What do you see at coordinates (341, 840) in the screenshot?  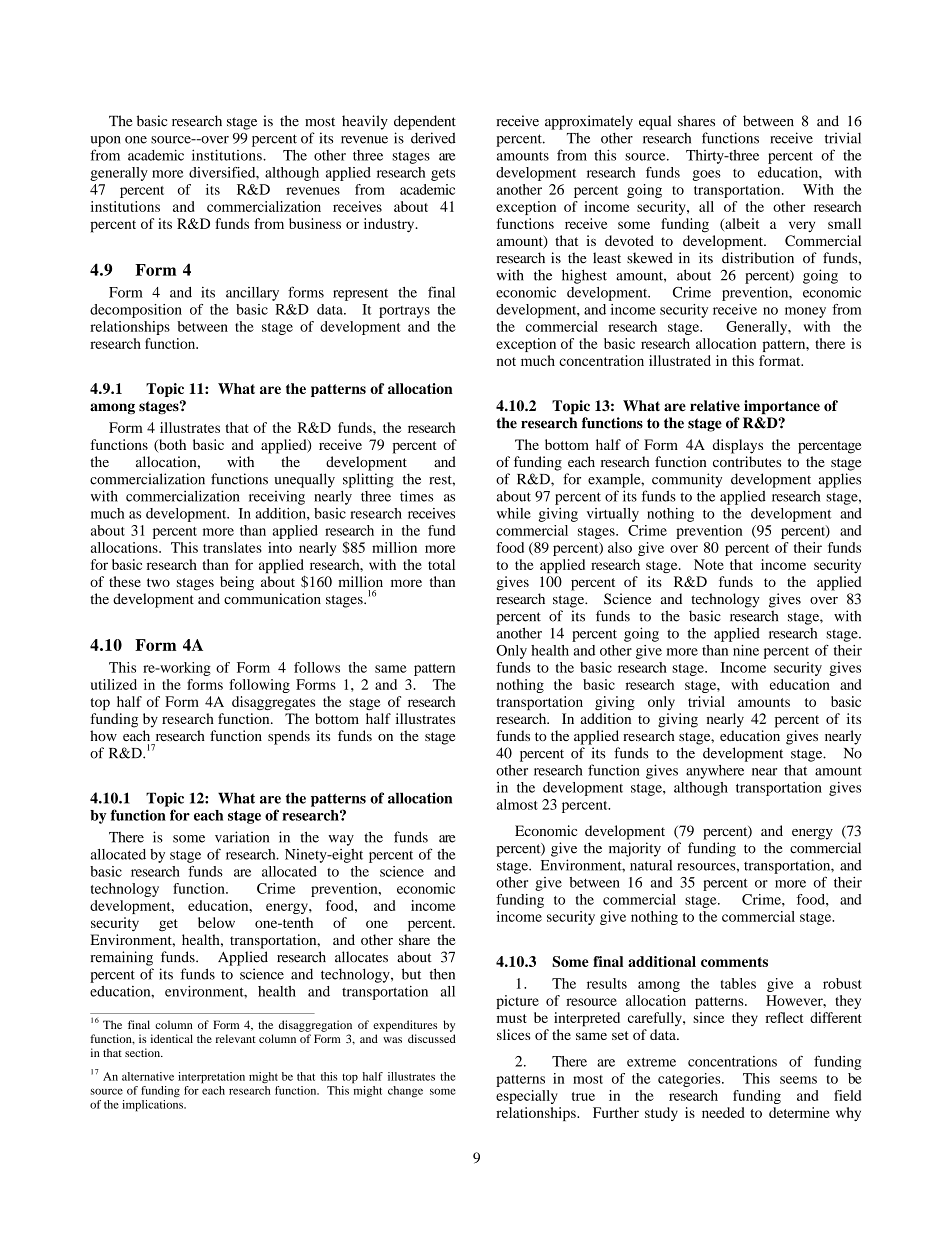 I see `way` at bounding box center [341, 840].
